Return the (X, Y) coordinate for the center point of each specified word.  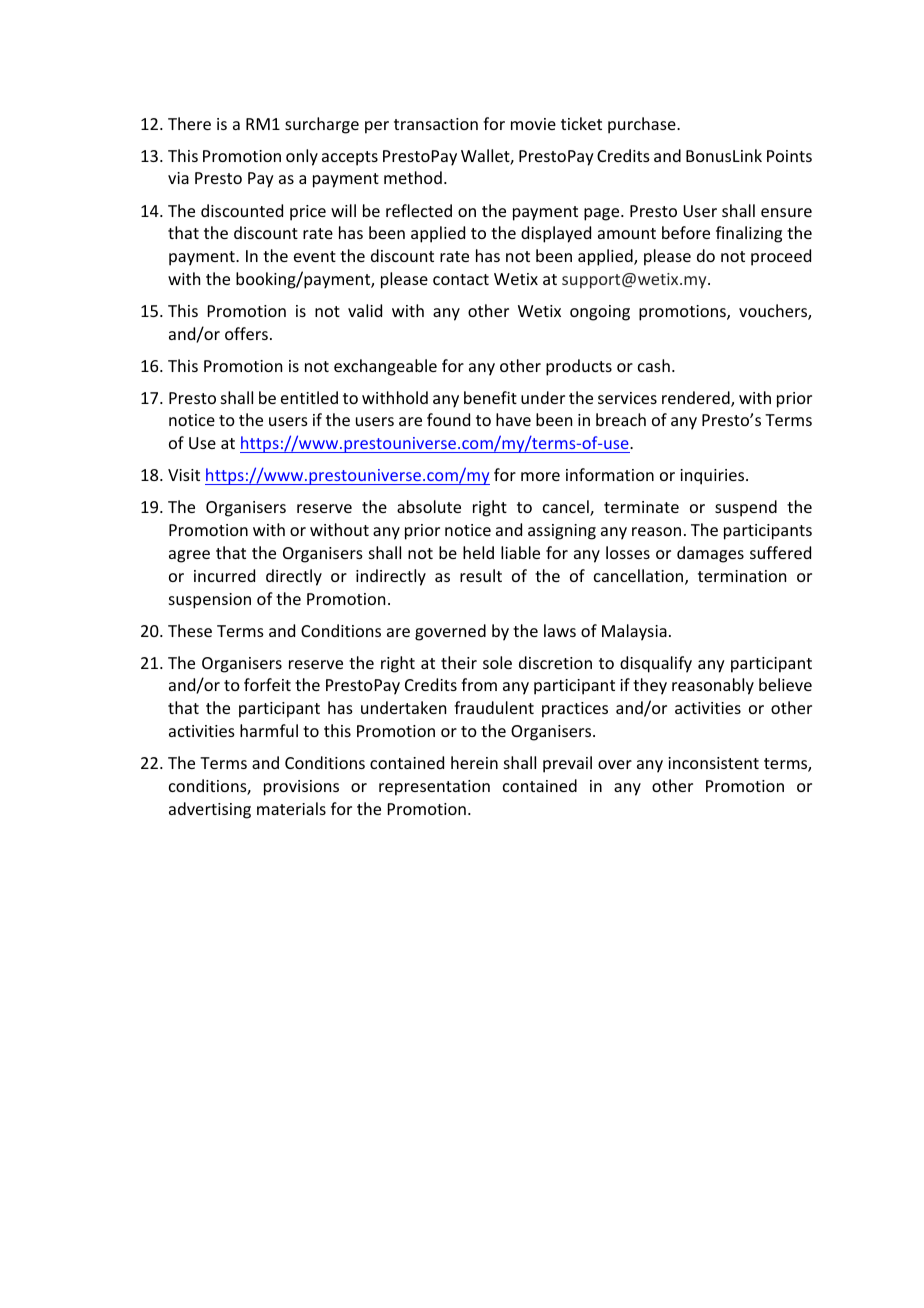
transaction (436, 124)
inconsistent (713, 763)
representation (434, 788)
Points (789, 156)
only (302, 157)
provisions (301, 788)
